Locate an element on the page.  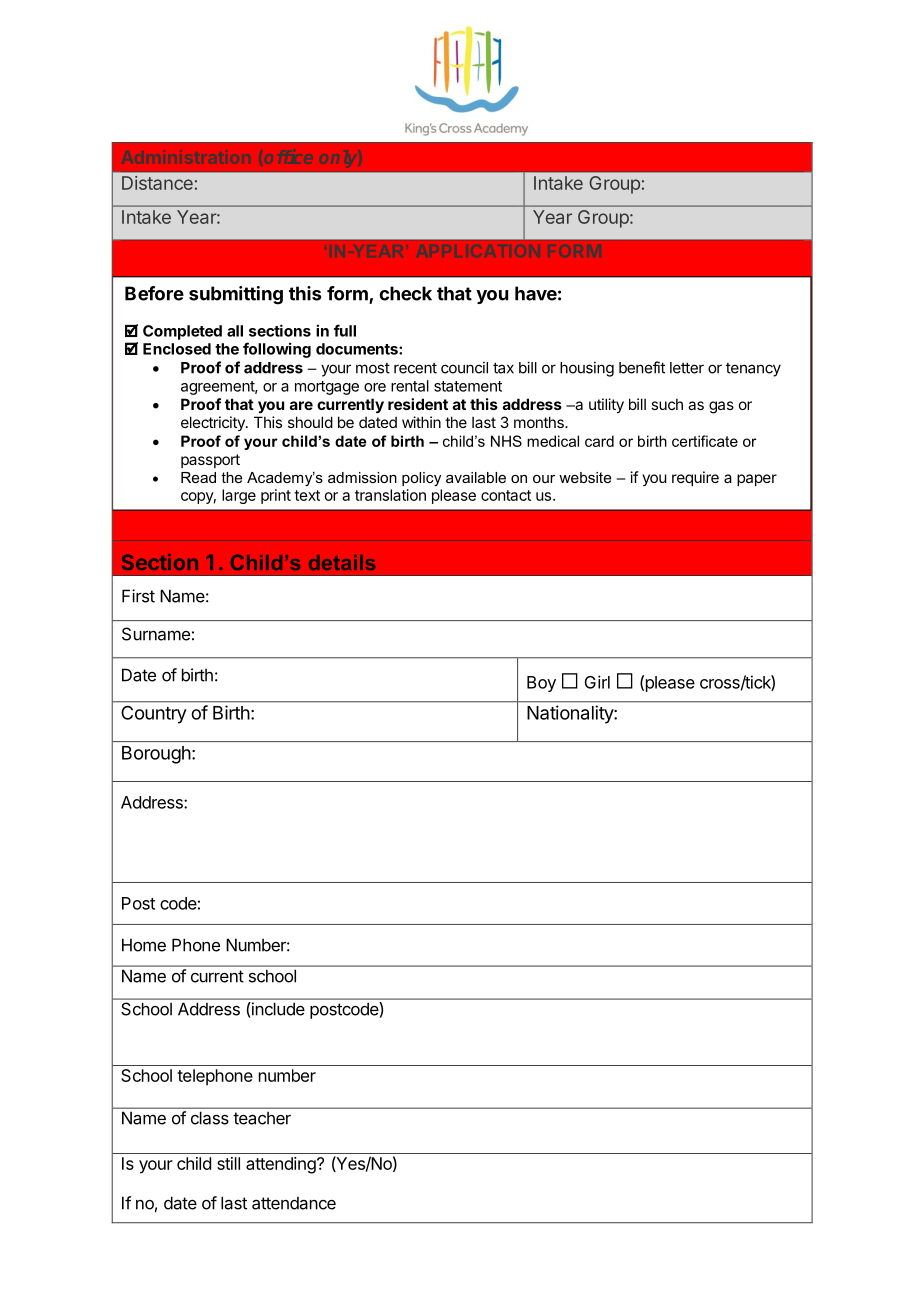
Girl is located at coordinates (597, 682).
